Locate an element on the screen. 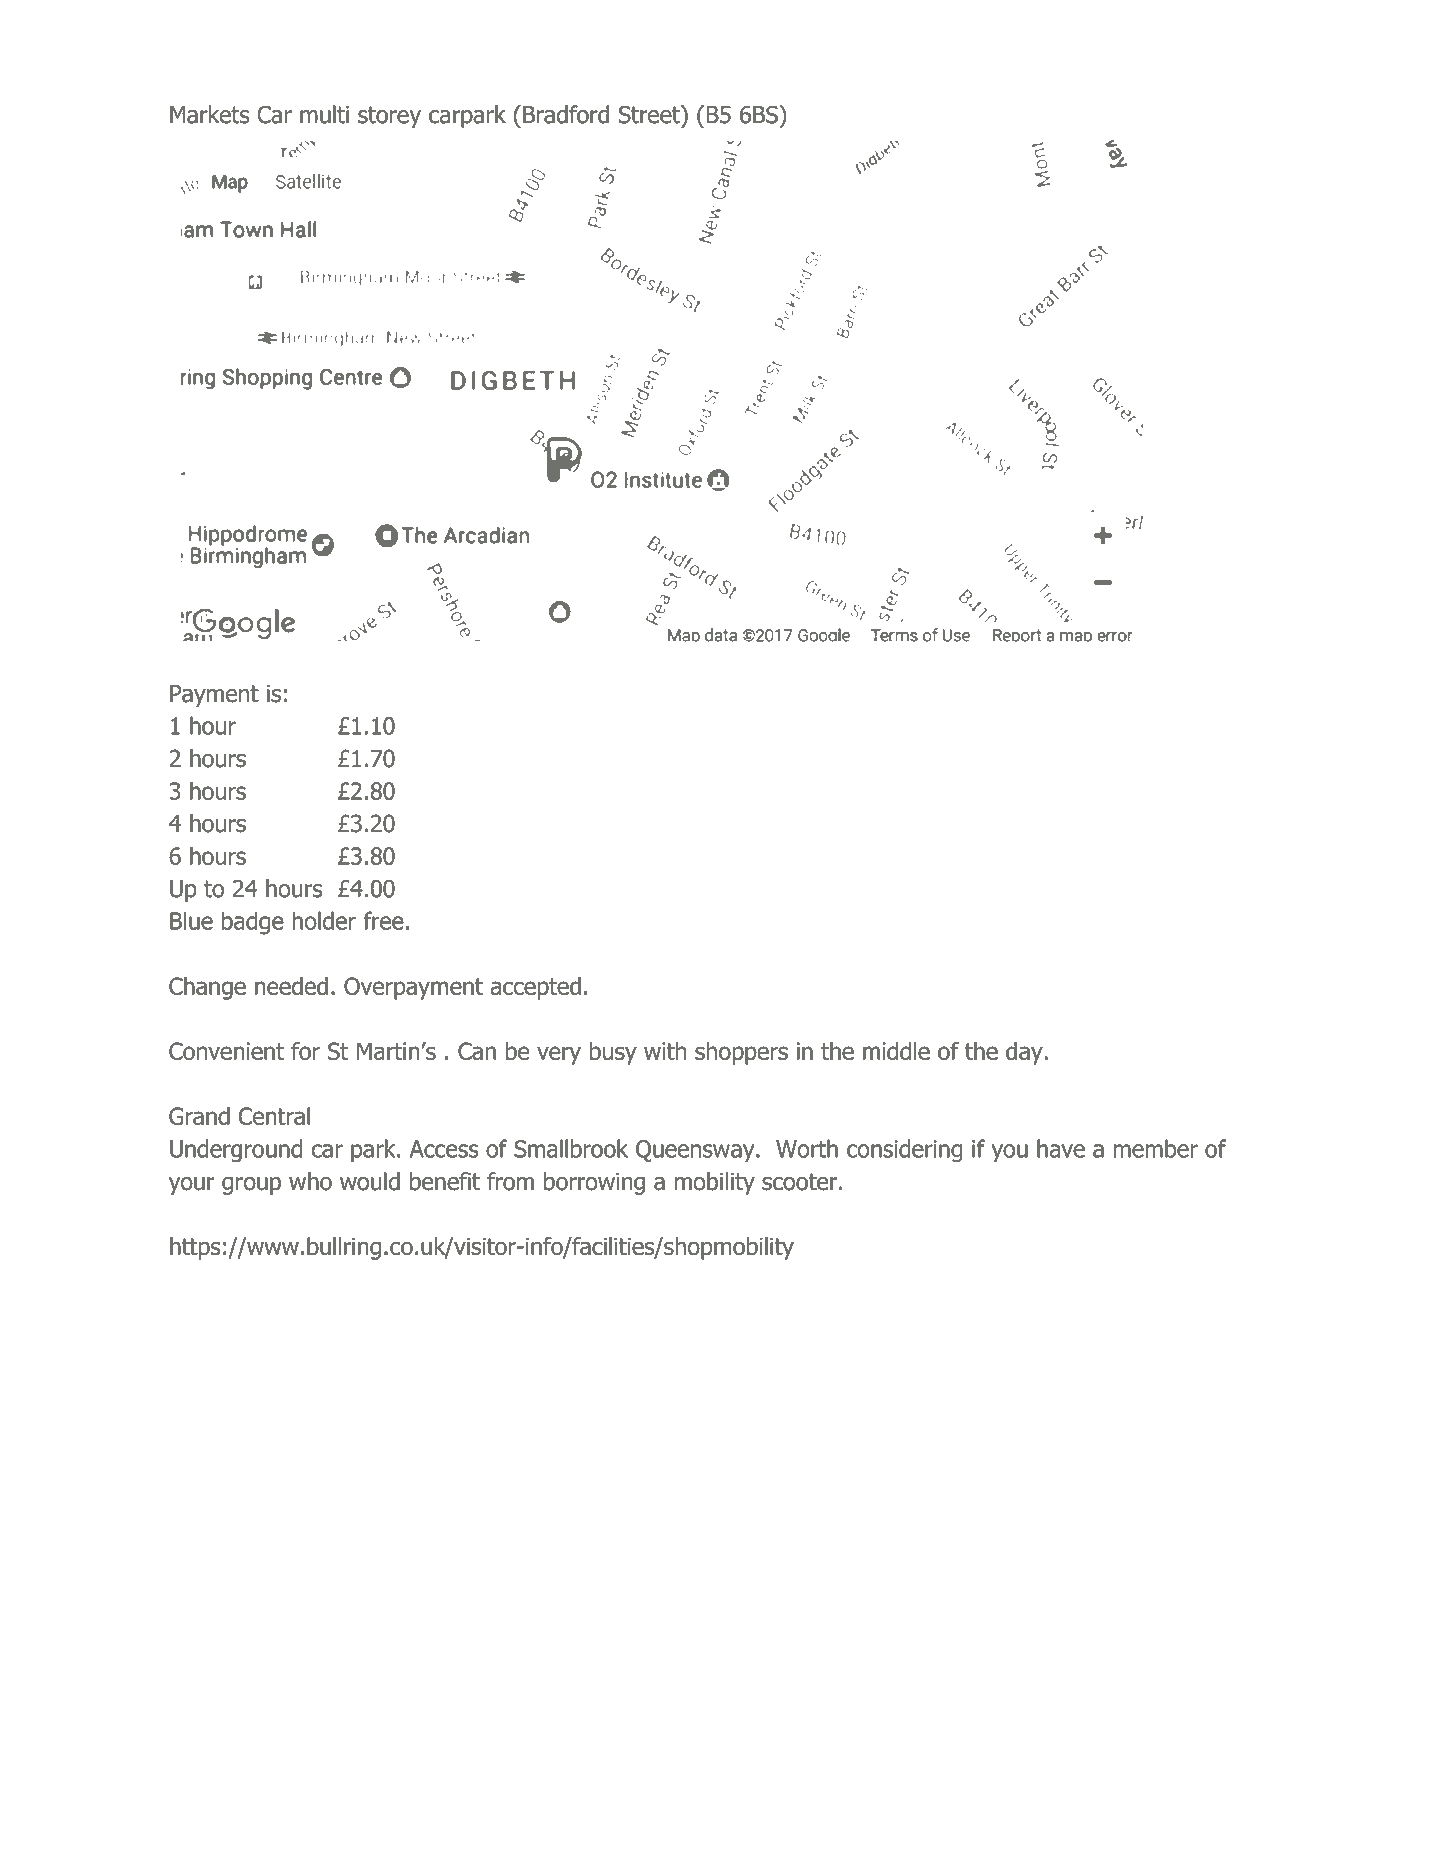 Image resolution: width=1434 pixels, height=1856 pixels. borrowing is located at coordinates (594, 1183).
